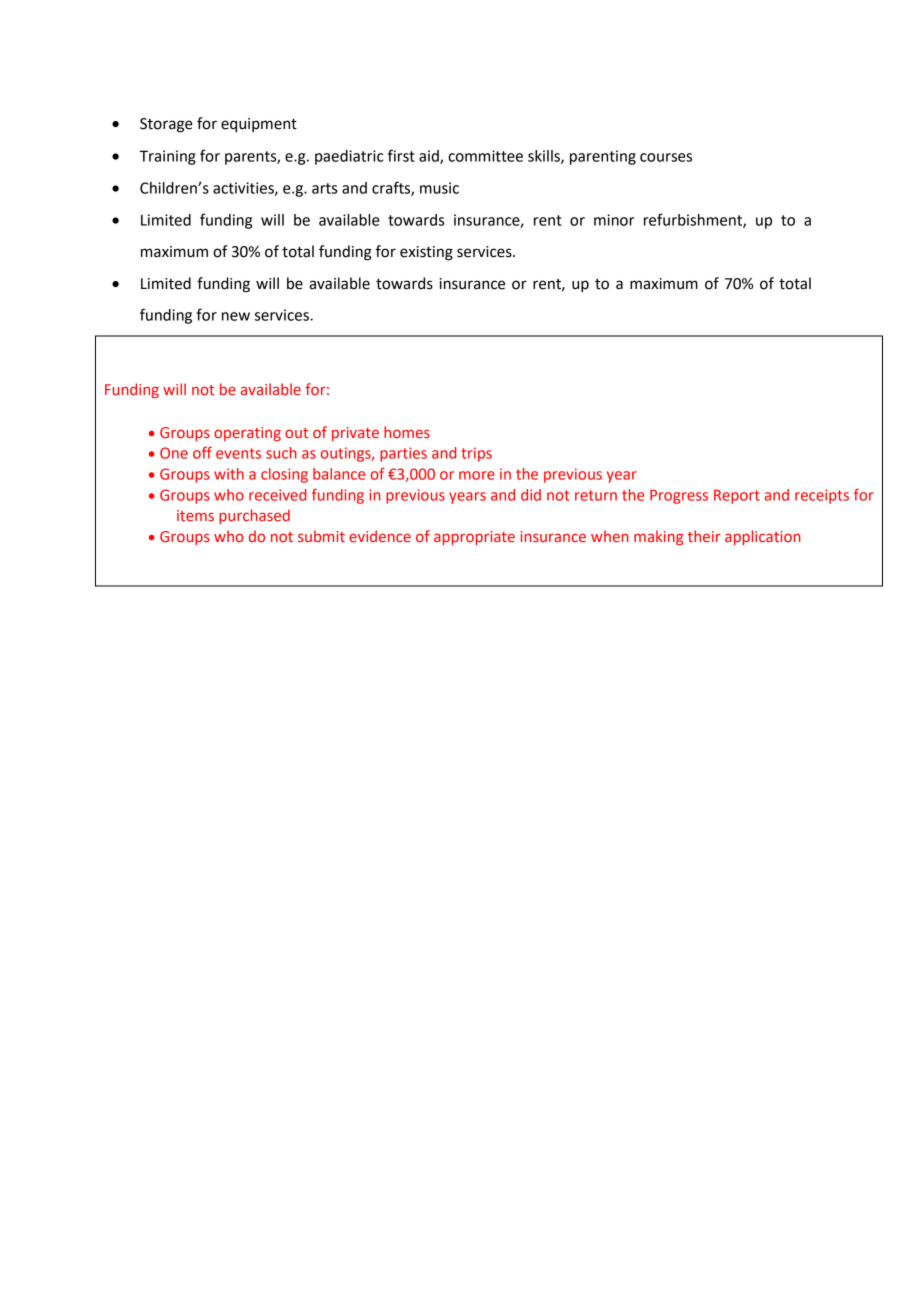  Describe the element at coordinates (485, 156) in the page. I see `committee` at that location.
